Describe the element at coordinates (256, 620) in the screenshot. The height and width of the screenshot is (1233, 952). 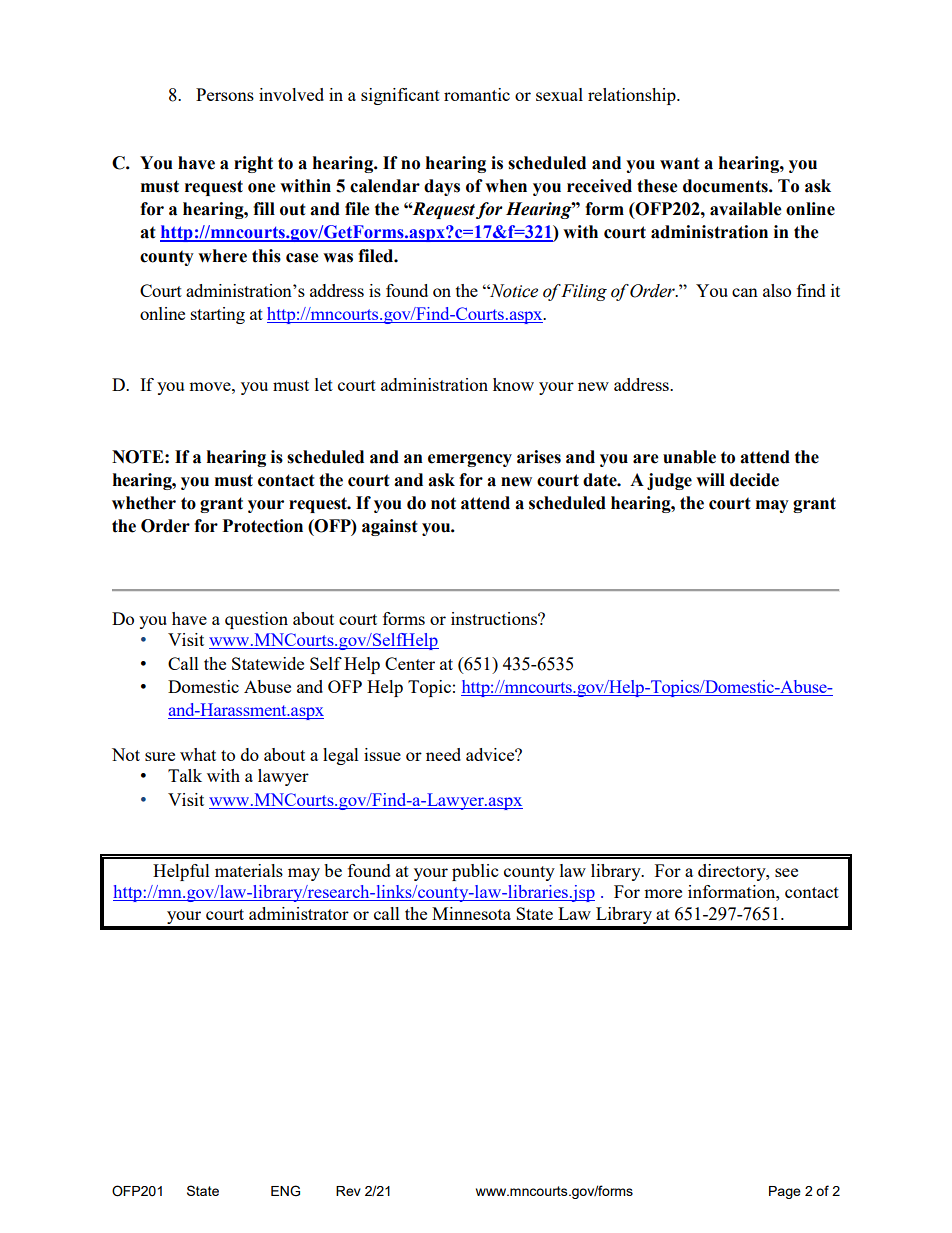
I see `question` at that location.
